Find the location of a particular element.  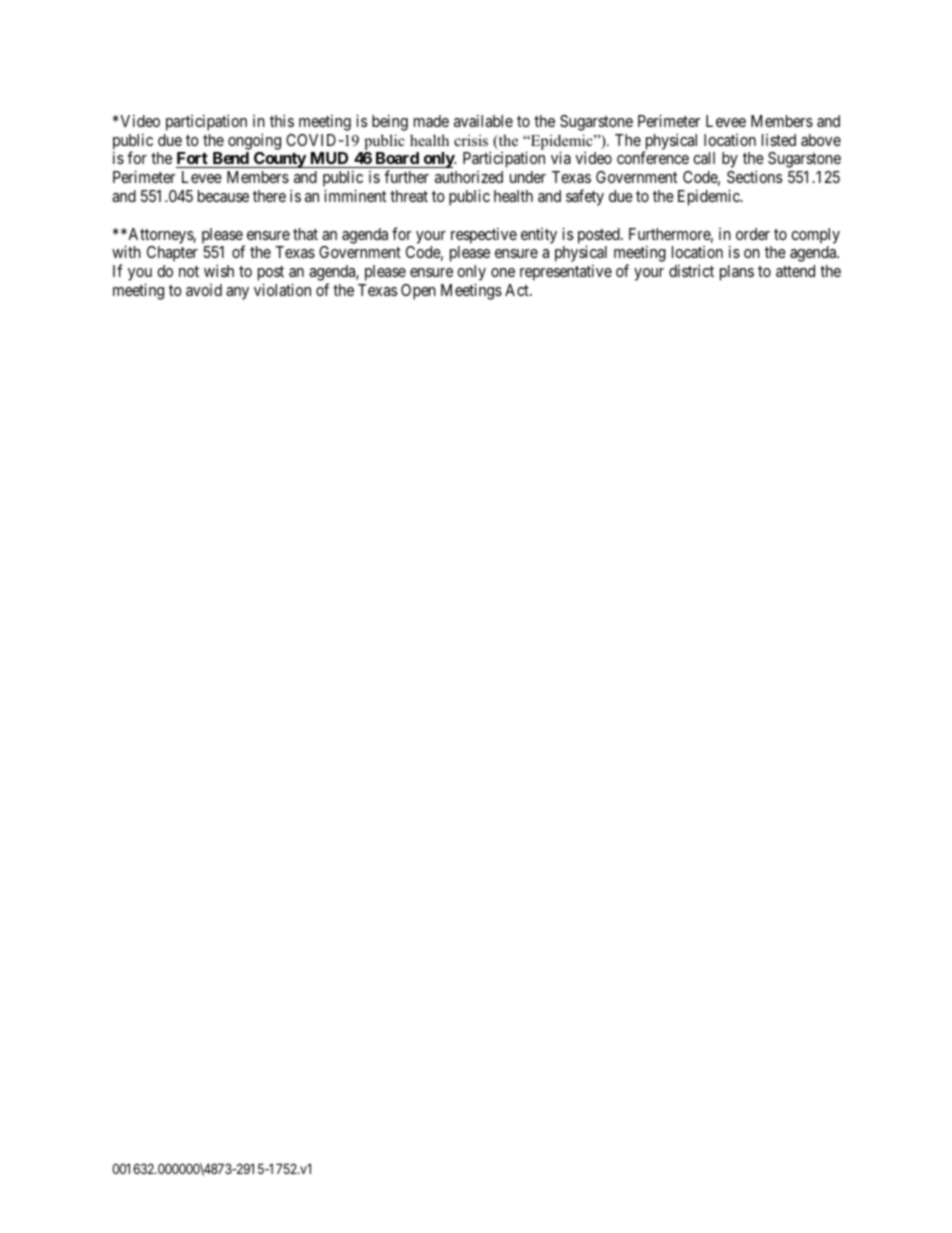

plans is located at coordinates (737, 273).
